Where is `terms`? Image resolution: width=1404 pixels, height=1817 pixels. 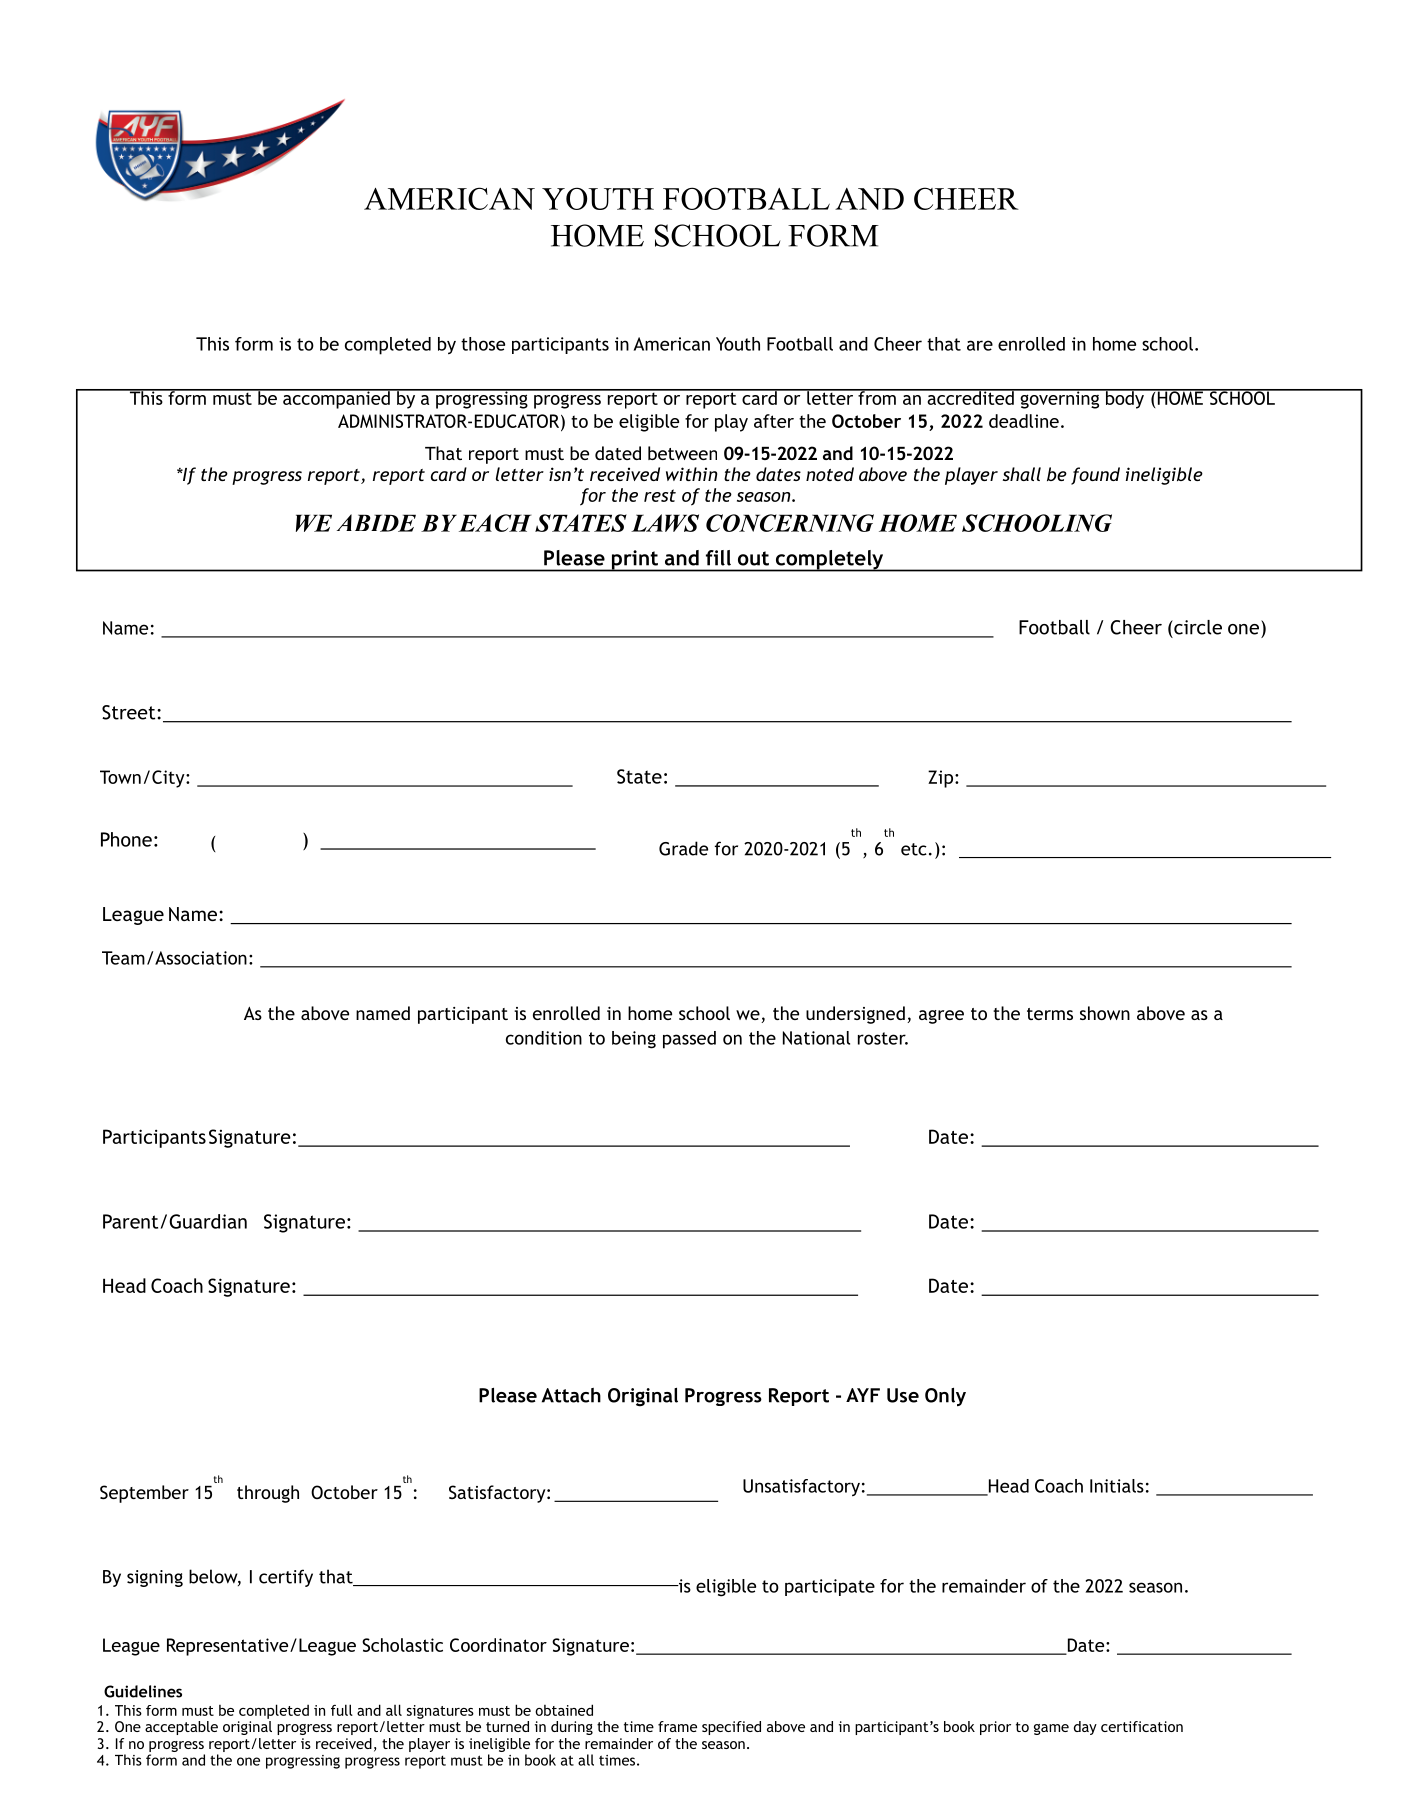
terms is located at coordinates (1050, 1014).
